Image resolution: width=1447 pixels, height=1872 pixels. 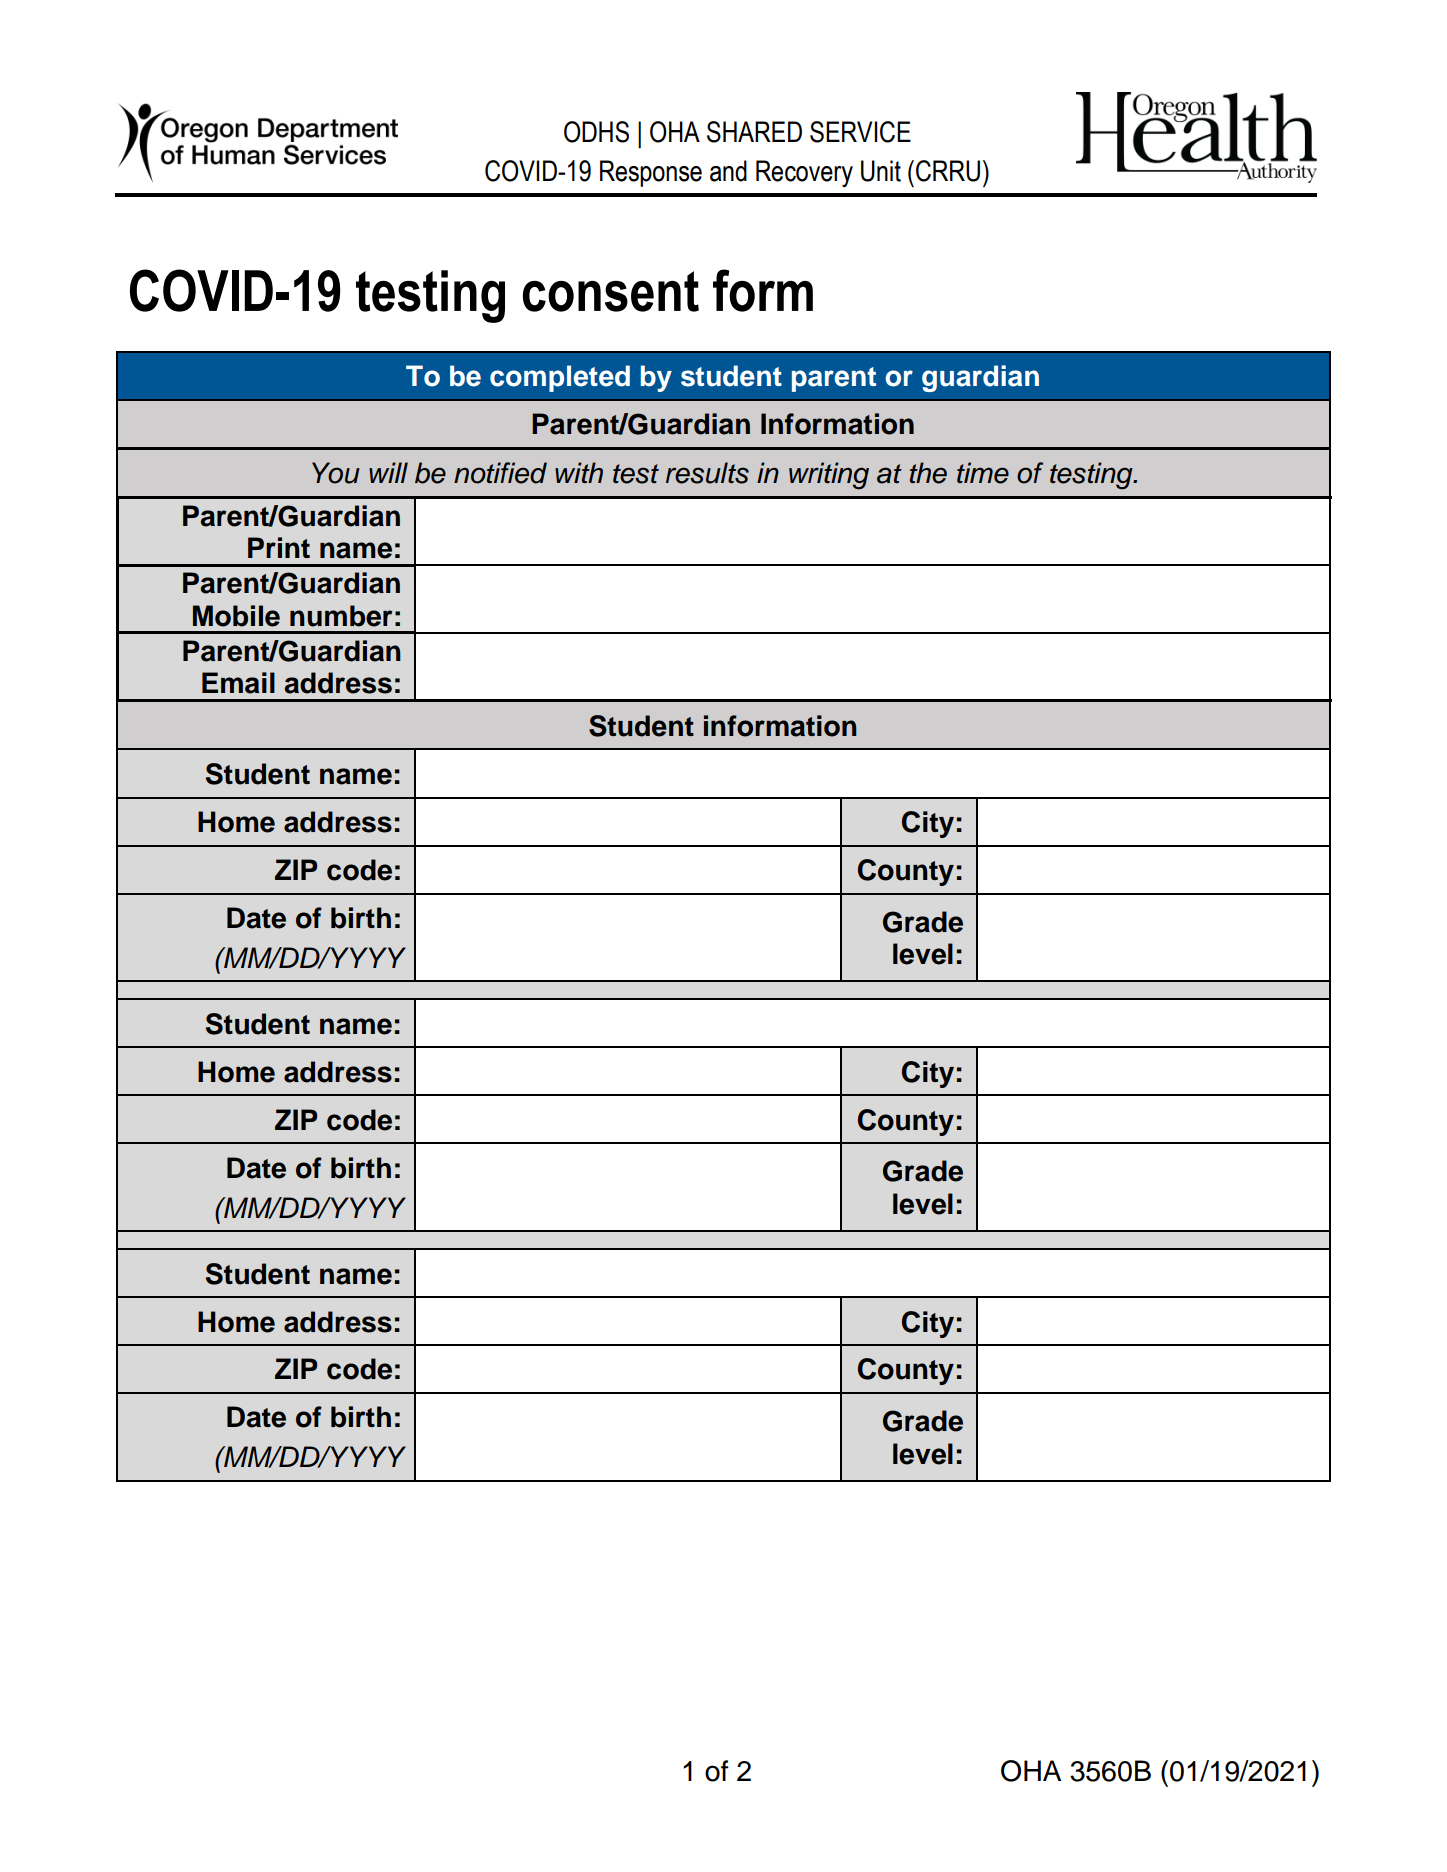 I want to click on Email, so click(x=238, y=683).
